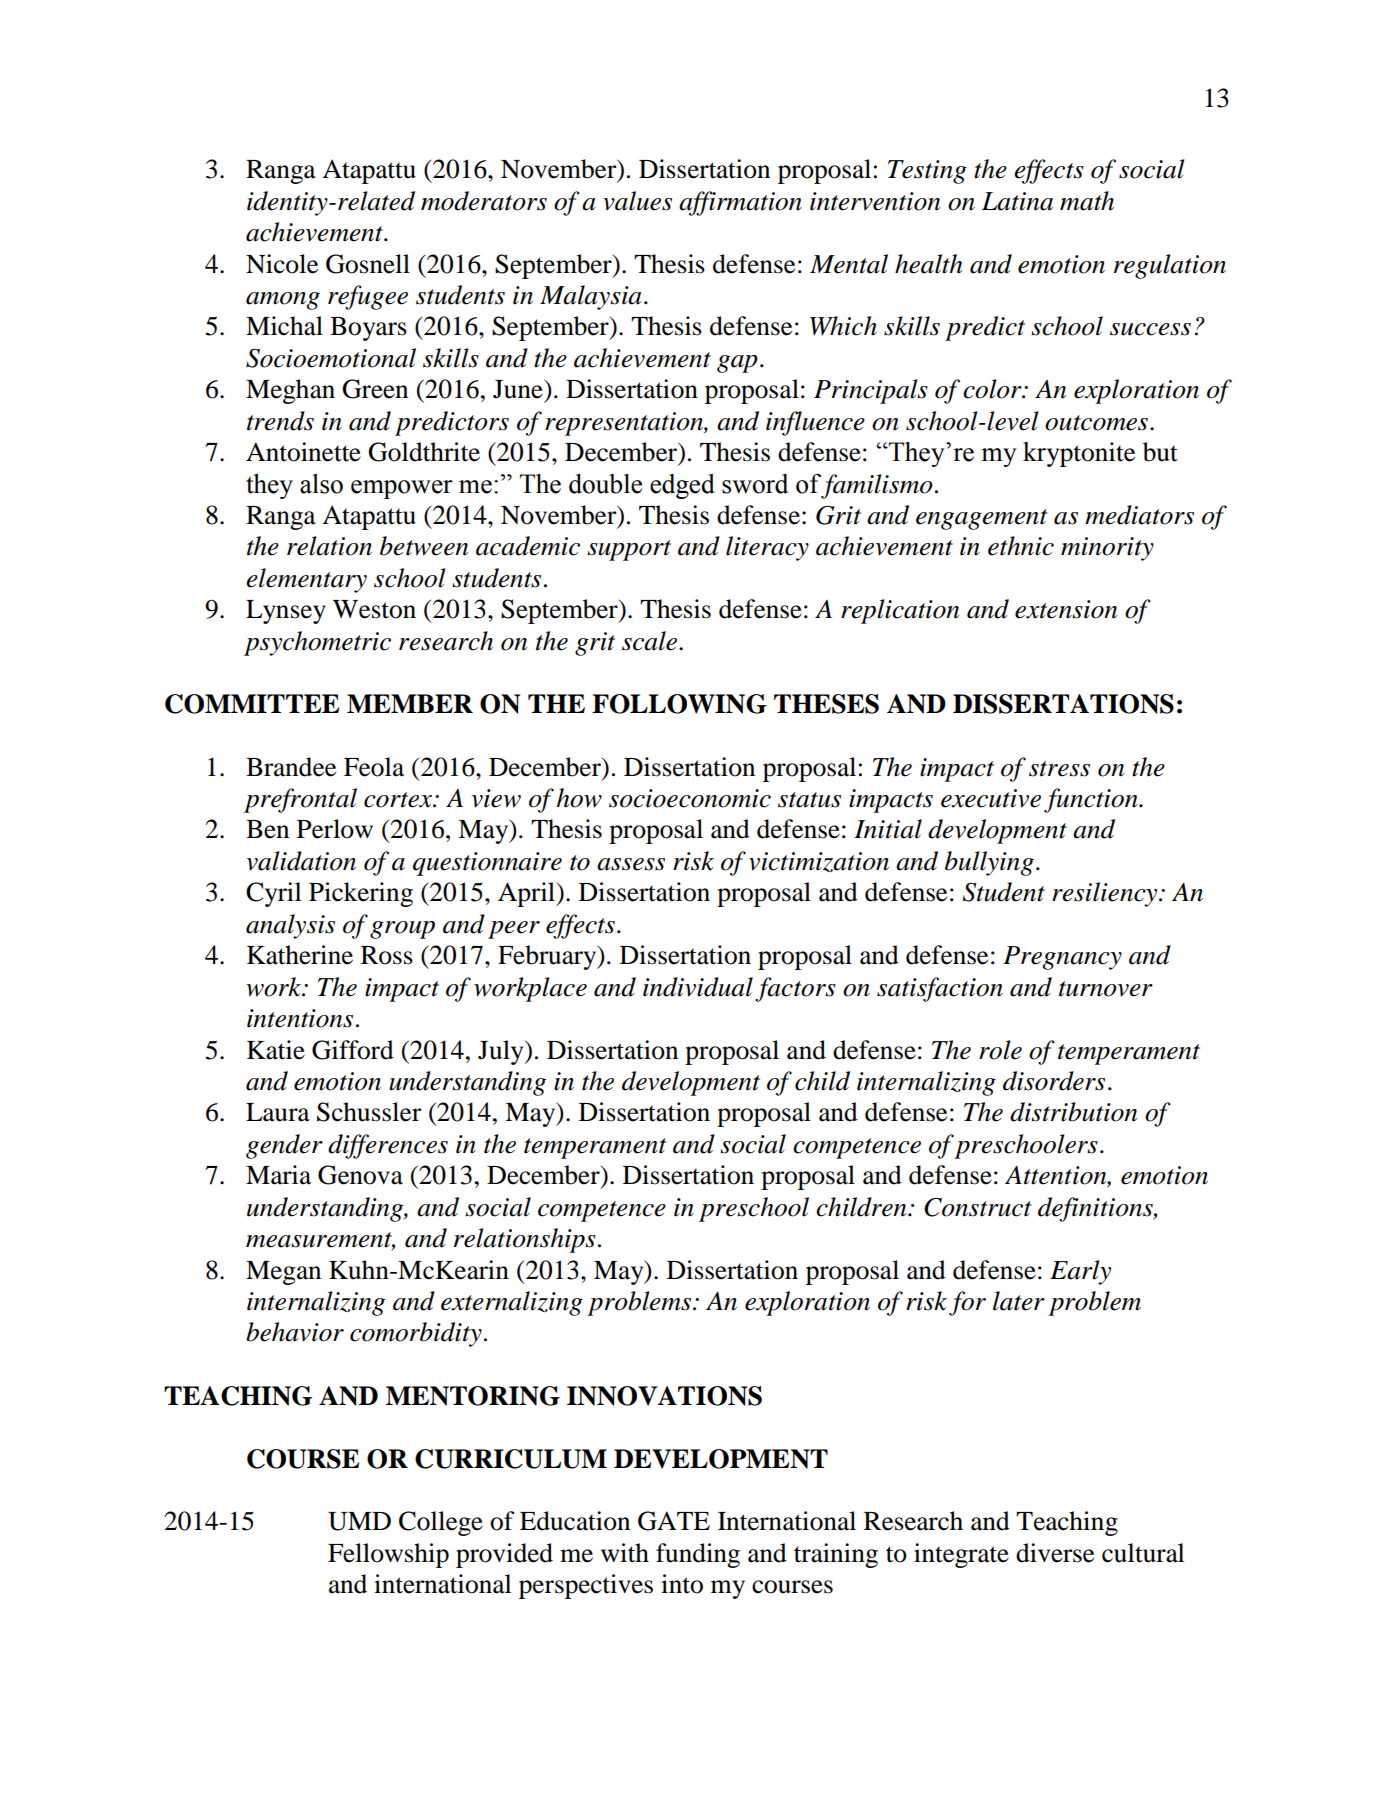 The height and width of the page is (1804, 1394). I want to click on affirmation, so click(740, 203).
